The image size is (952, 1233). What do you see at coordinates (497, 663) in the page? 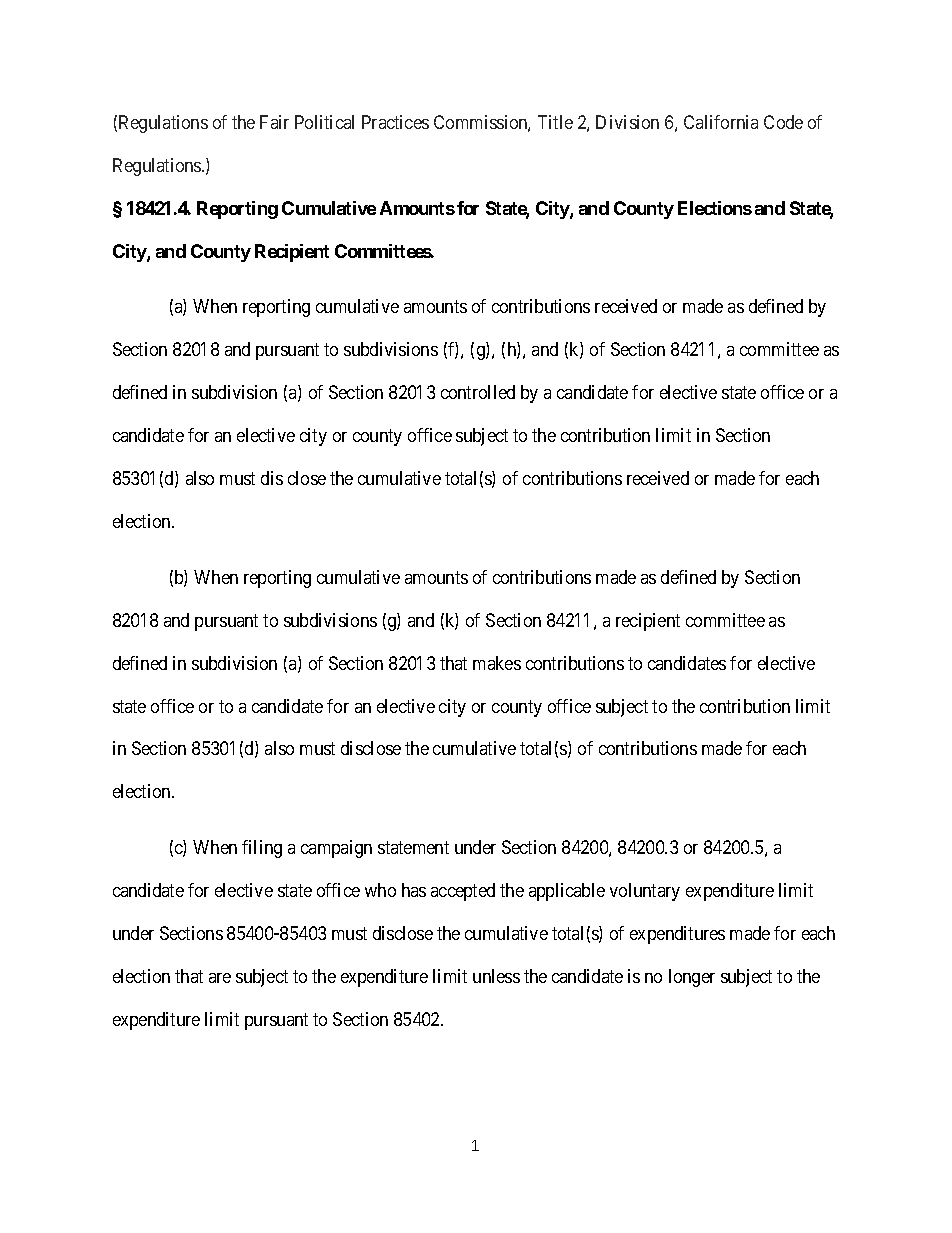
I see `makes` at bounding box center [497, 663].
